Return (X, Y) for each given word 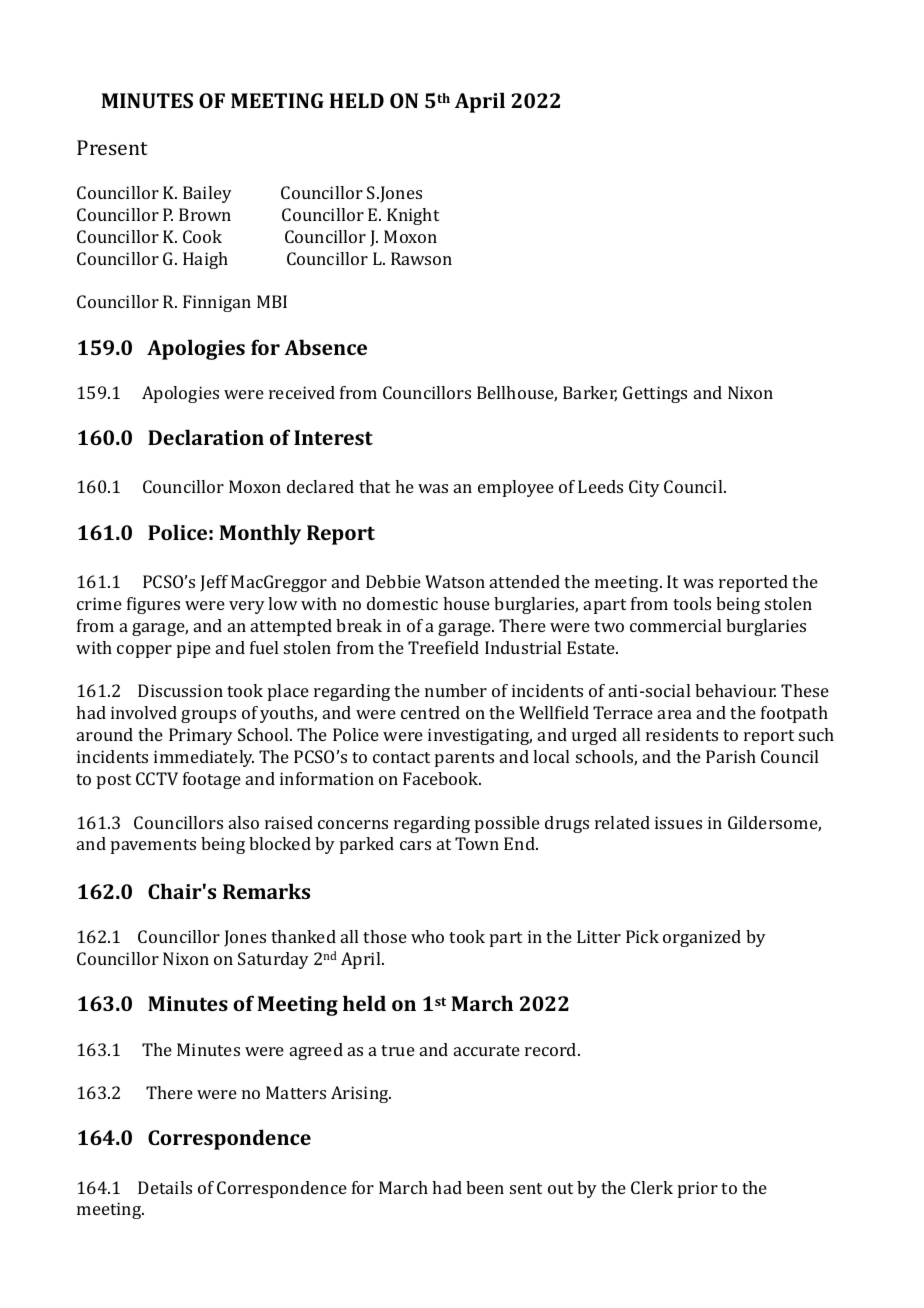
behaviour (735, 690)
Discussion (180, 690)
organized (702, 938)
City (644, 488)
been (485, 1187)
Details (165, 1187)
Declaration (206, 437)
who (427, 936)
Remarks (266, 891)
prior (698, 1189)
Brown (205, 214)
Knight (413, 216)
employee (516, 488)
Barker (590, 394)
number (456, 690)
